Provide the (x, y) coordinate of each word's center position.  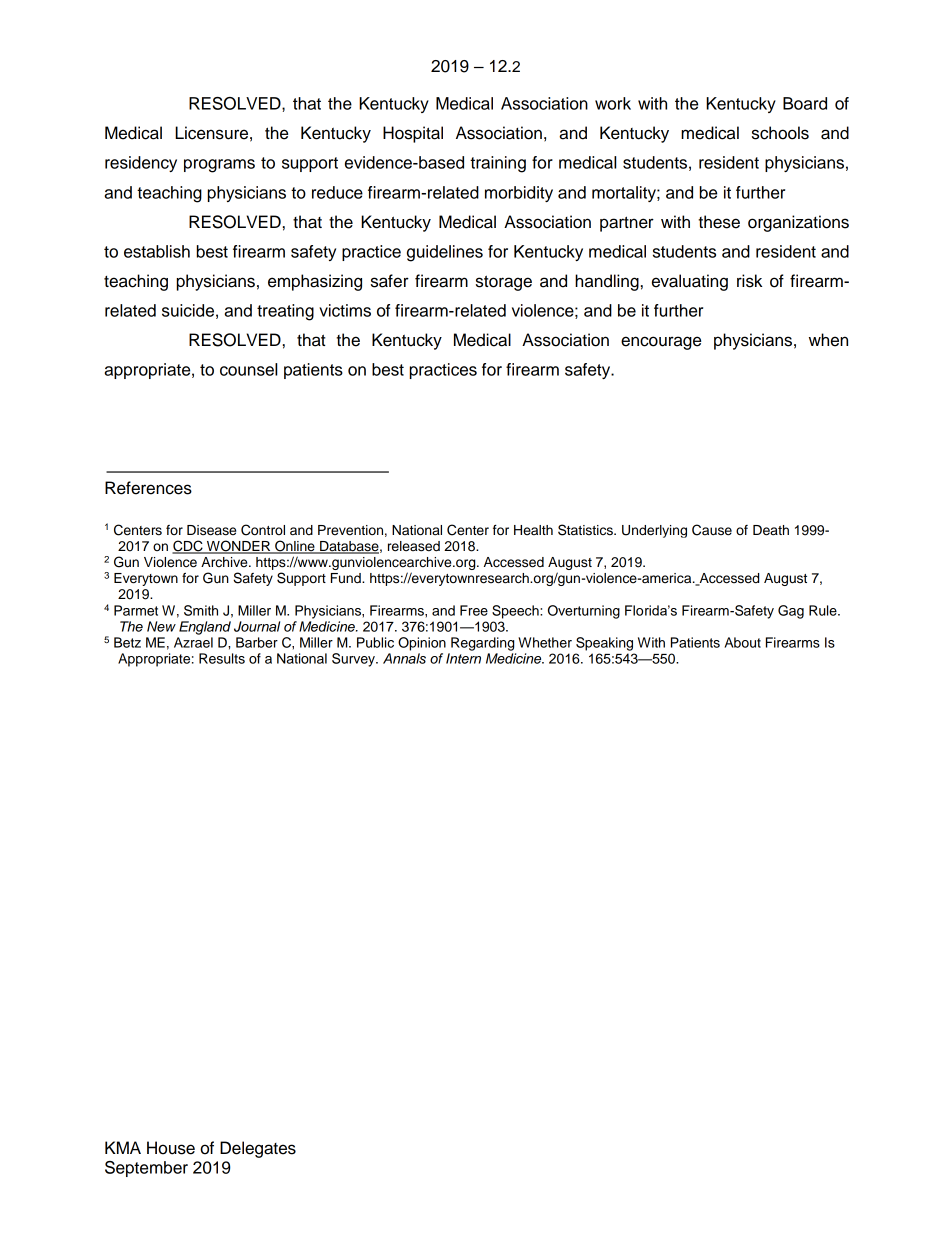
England (205, 628)
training (498, 164)
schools (780, 133)
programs (219, 166)
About (742, 642)
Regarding (482, 644)
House (171, 1148)
